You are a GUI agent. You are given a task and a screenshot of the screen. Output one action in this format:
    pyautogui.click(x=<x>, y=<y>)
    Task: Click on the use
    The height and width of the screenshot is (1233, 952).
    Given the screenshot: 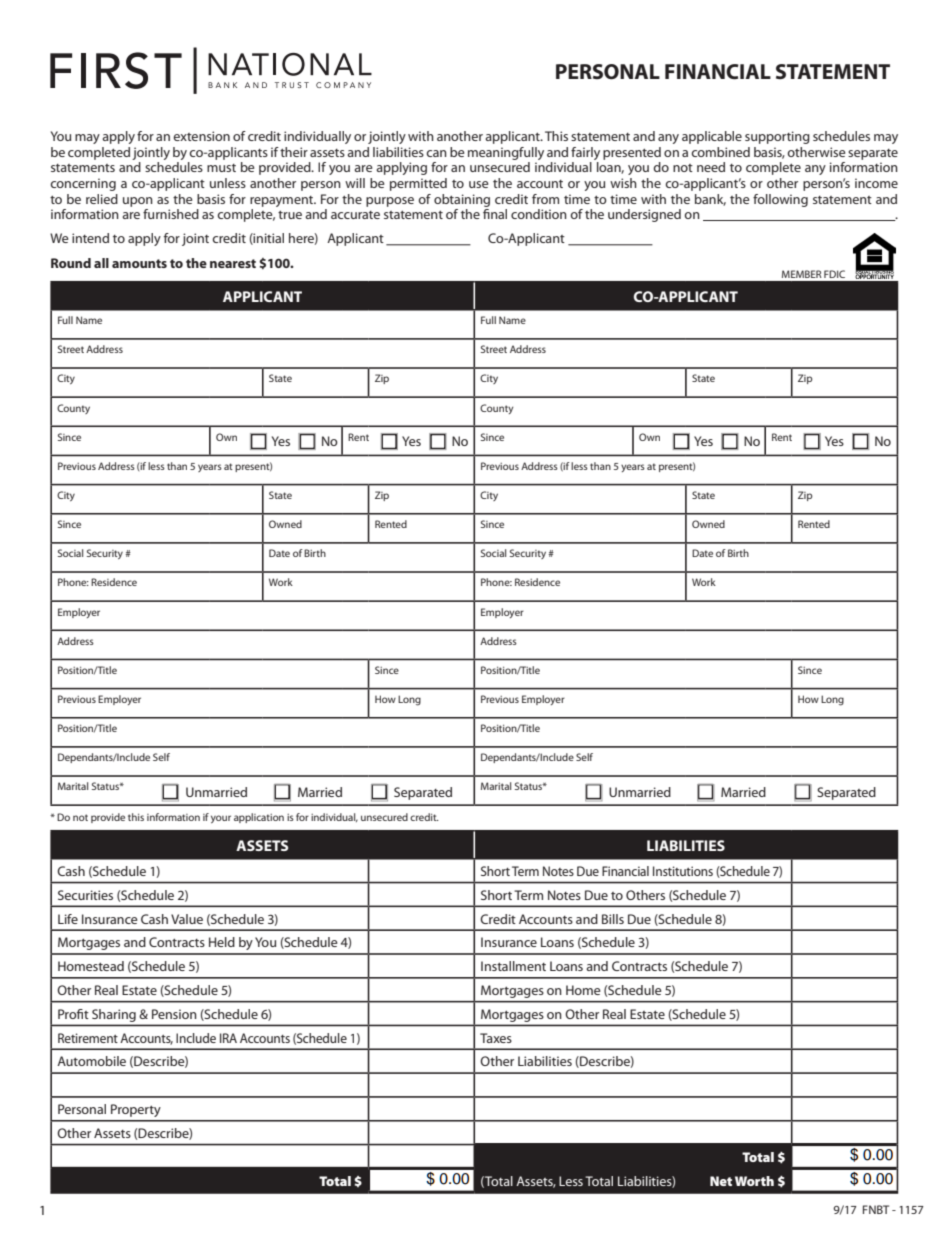 What is the action you would take?
    pyautogui.click(x=479, y=184)
